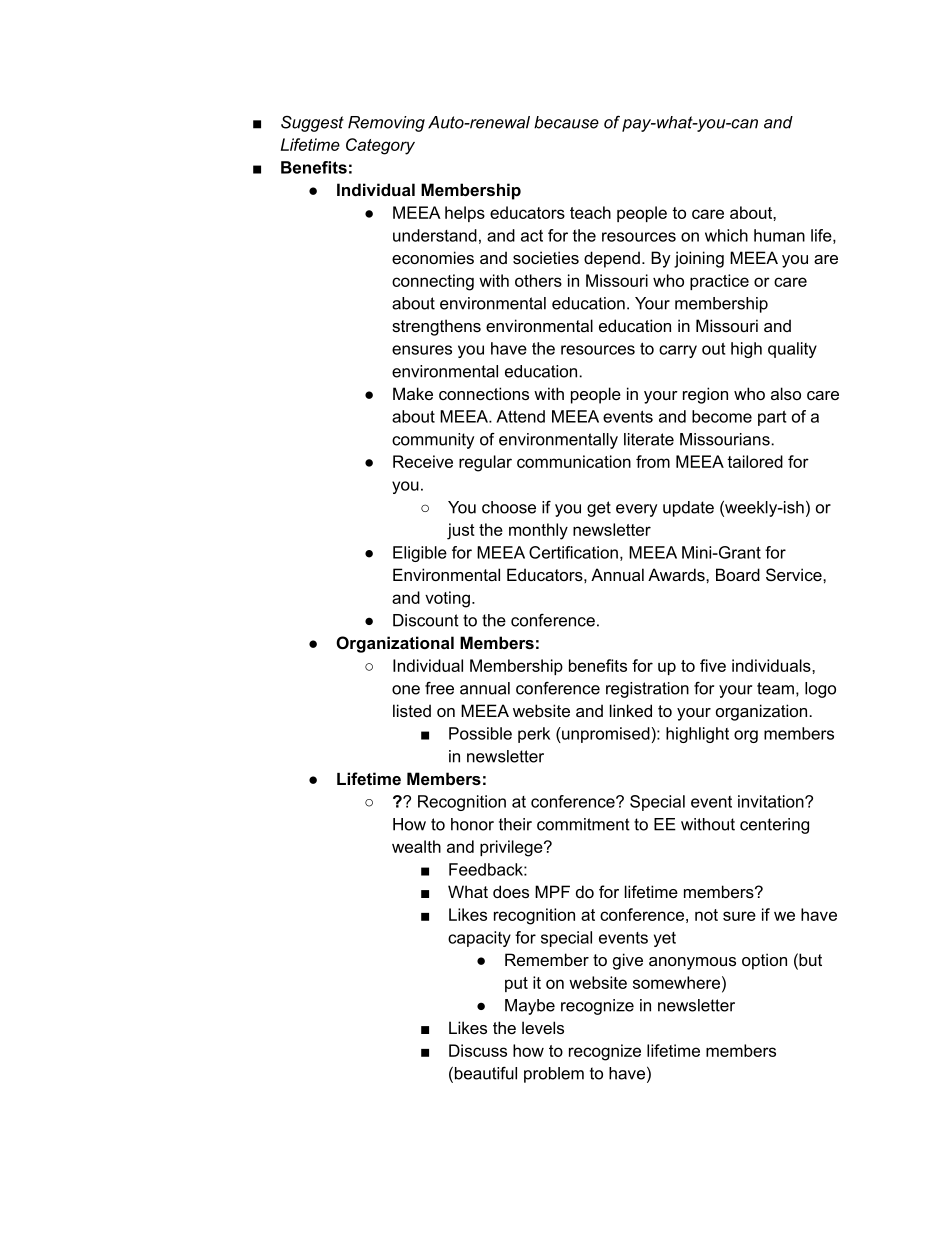 The height and width of the page is (1233, 952). What do you see at coordinates (543, 1027) in the page?
I see `levels` at bounding box center [543, 1027].
